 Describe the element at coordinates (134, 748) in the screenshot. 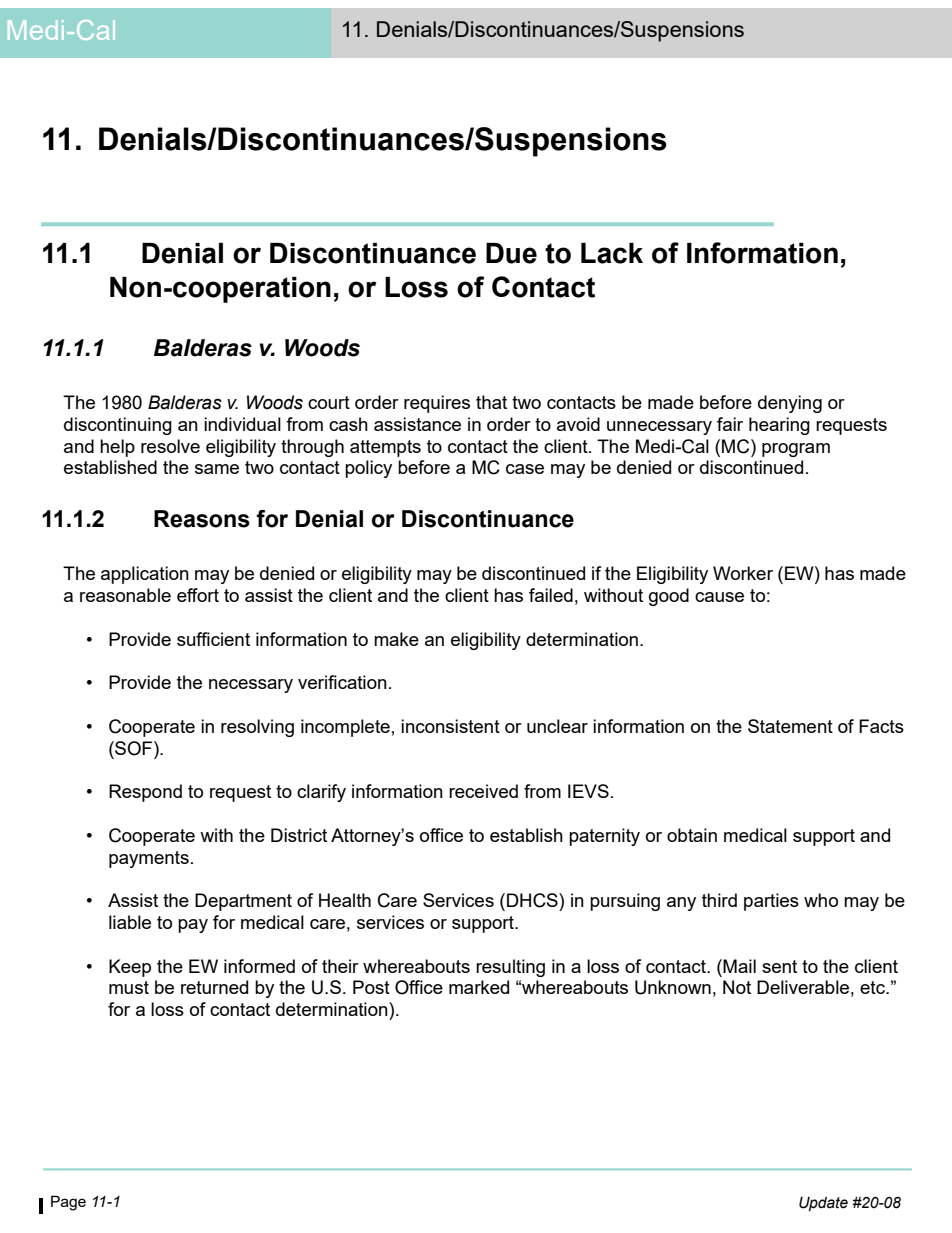

I see `SOF` at that location.
